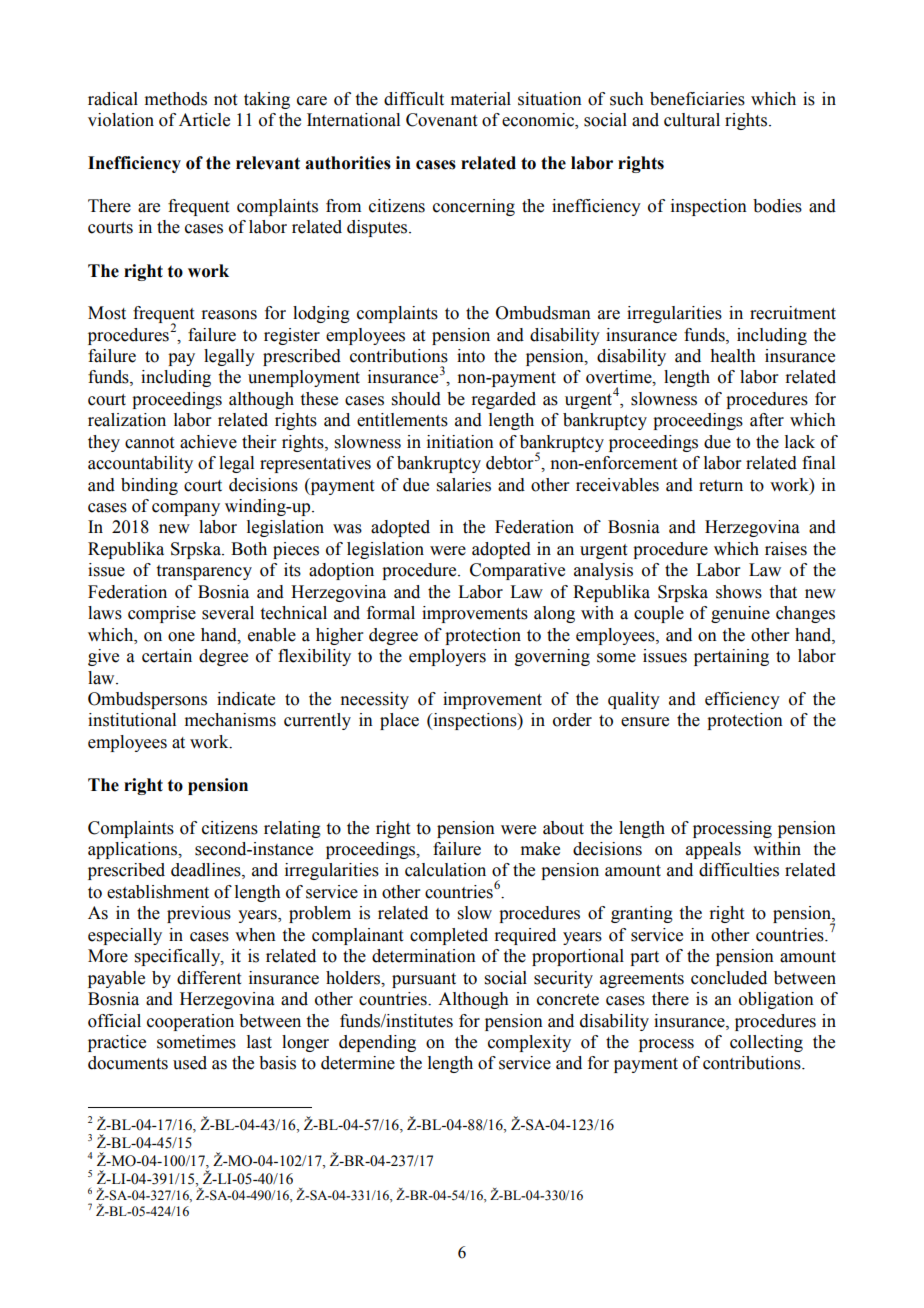 Image resolution: width=924 pixels, height=1308 pixels. What do you see at coordinates (692, 120) in the screenshot?
I see `cultural` at bounding box center [692, 120].
